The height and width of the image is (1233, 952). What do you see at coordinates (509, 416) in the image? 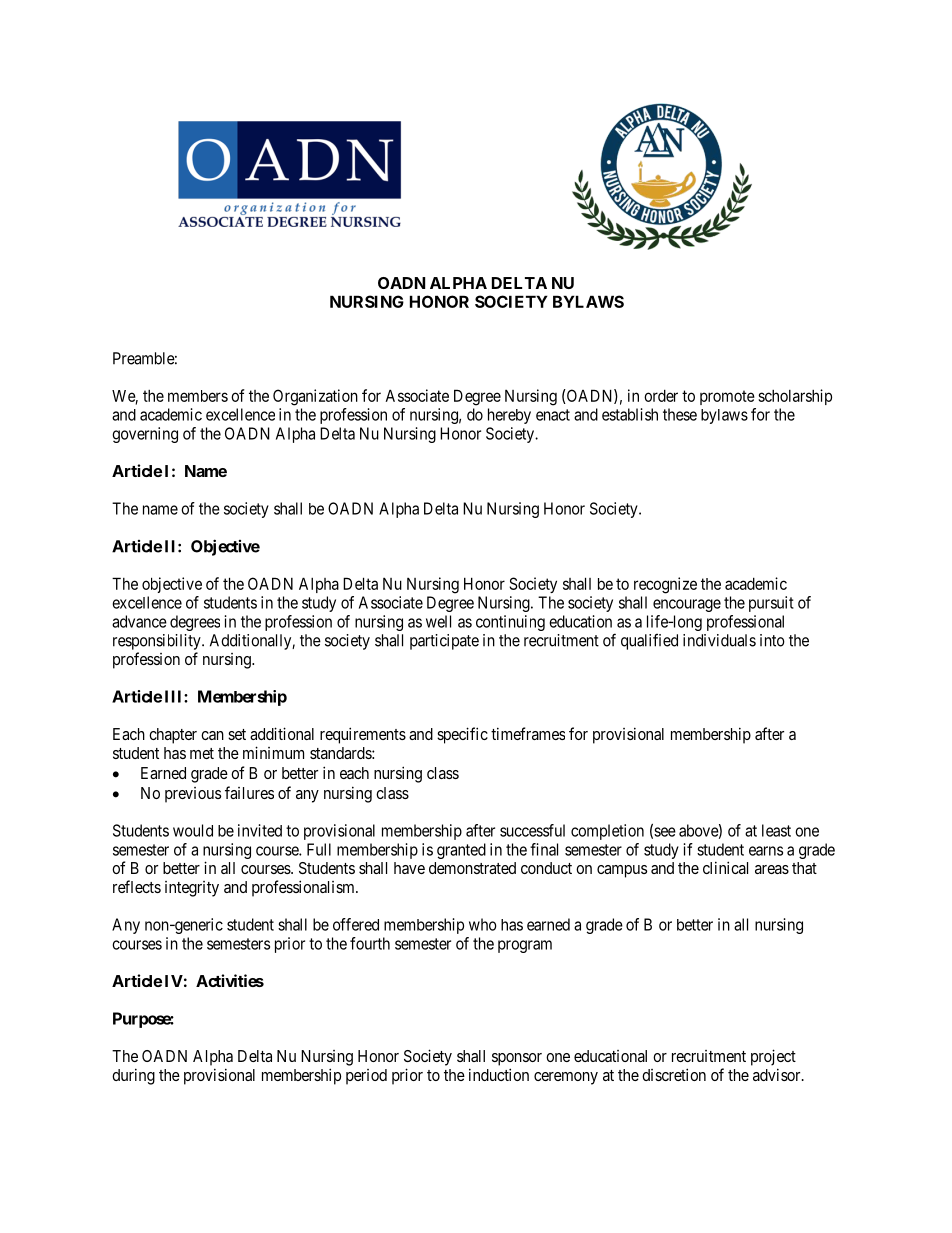
I see `hereby` at bounding box center [509, 416].
